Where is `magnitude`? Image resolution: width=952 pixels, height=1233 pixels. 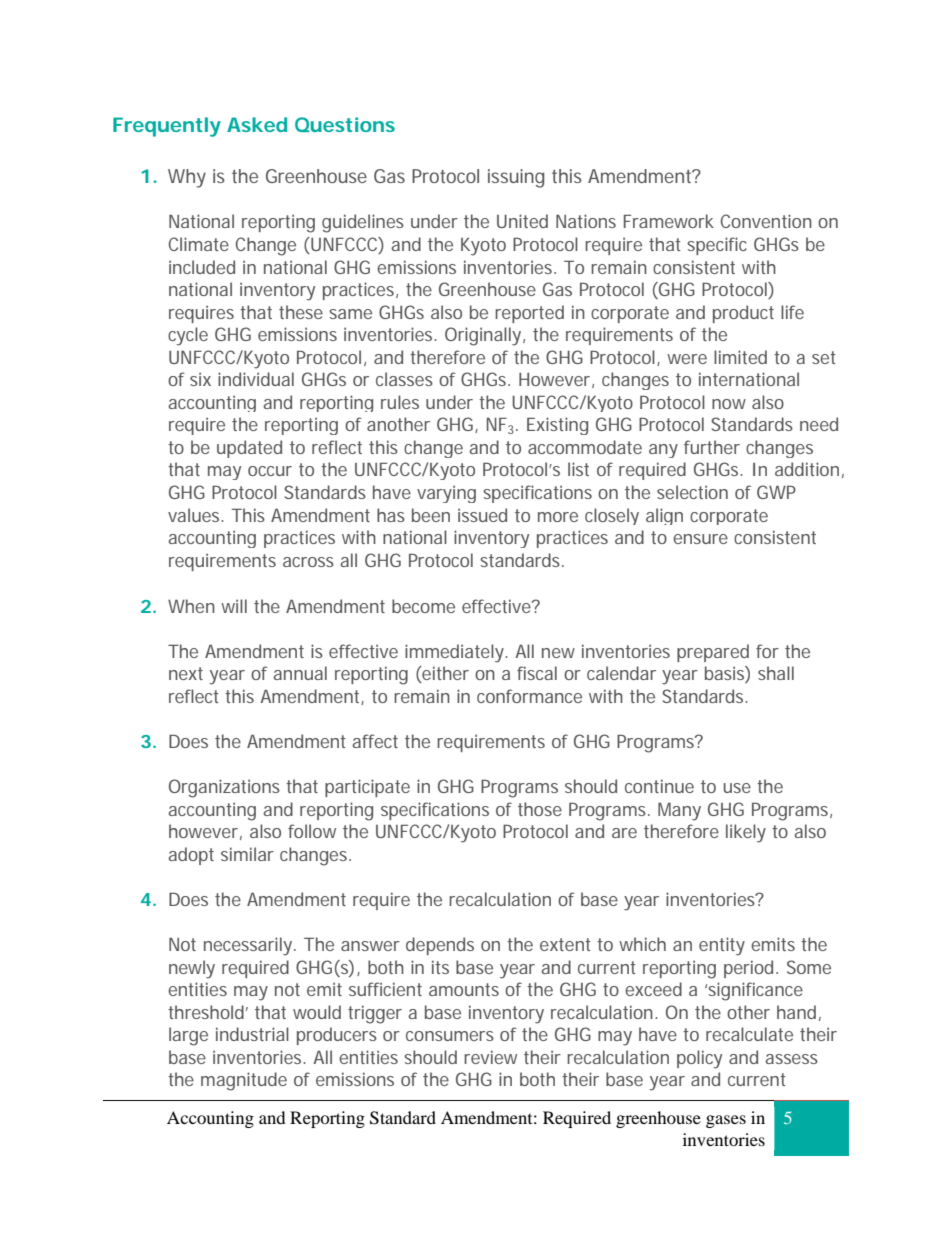 magnitude is located at coordinates (244, 1081).
